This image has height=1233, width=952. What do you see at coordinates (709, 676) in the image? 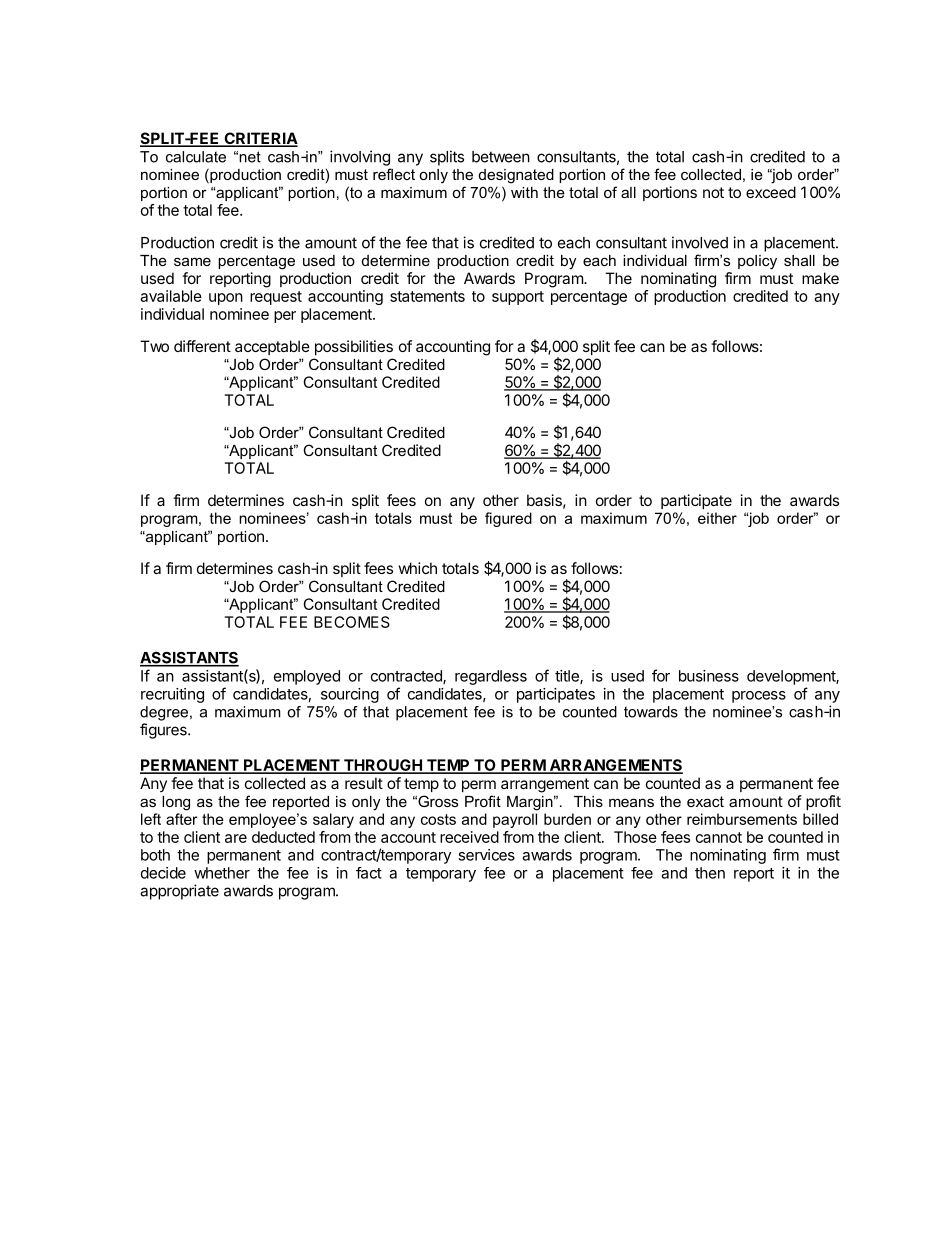
I see `business` at bounding box center [709, 676].
